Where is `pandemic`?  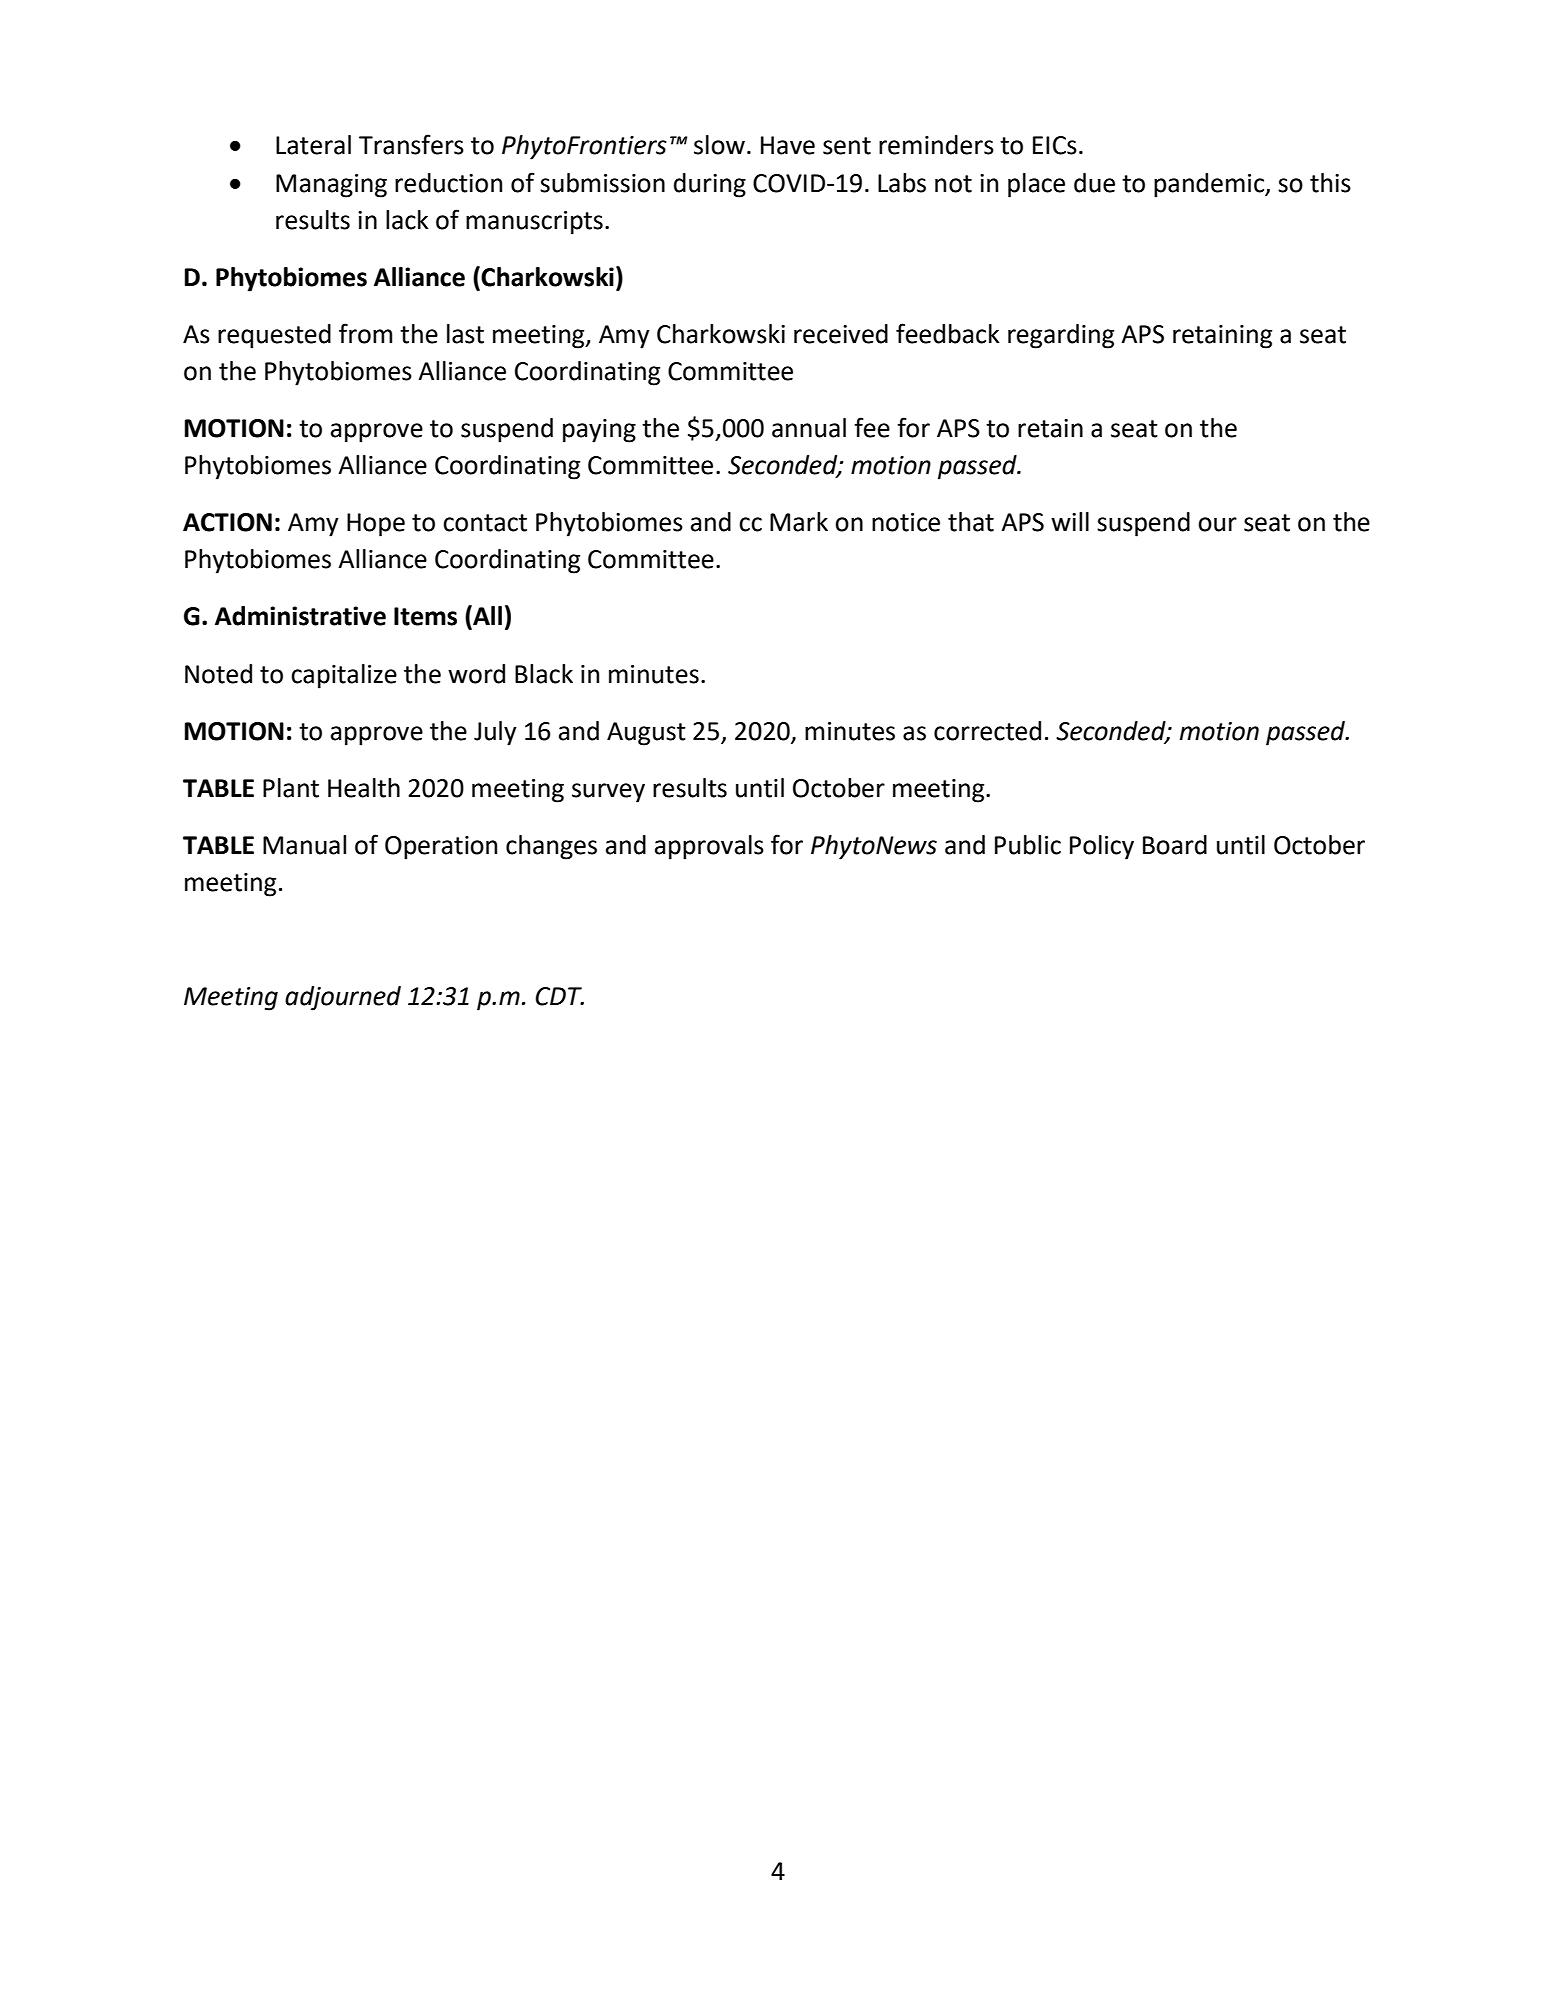 pandemic is located at coordinates (1210, 185).
